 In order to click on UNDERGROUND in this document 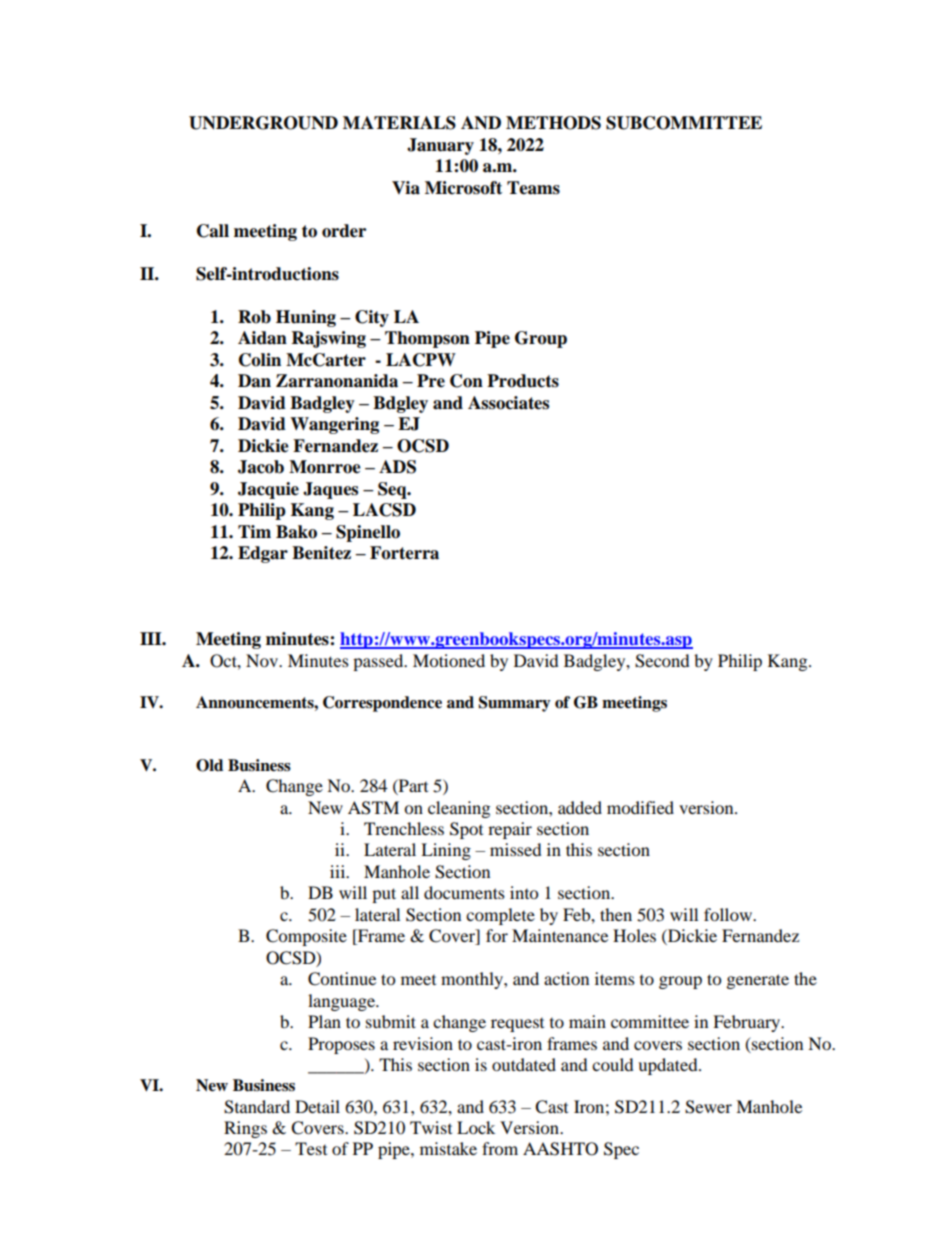, I will do `click(263, 123)`.
